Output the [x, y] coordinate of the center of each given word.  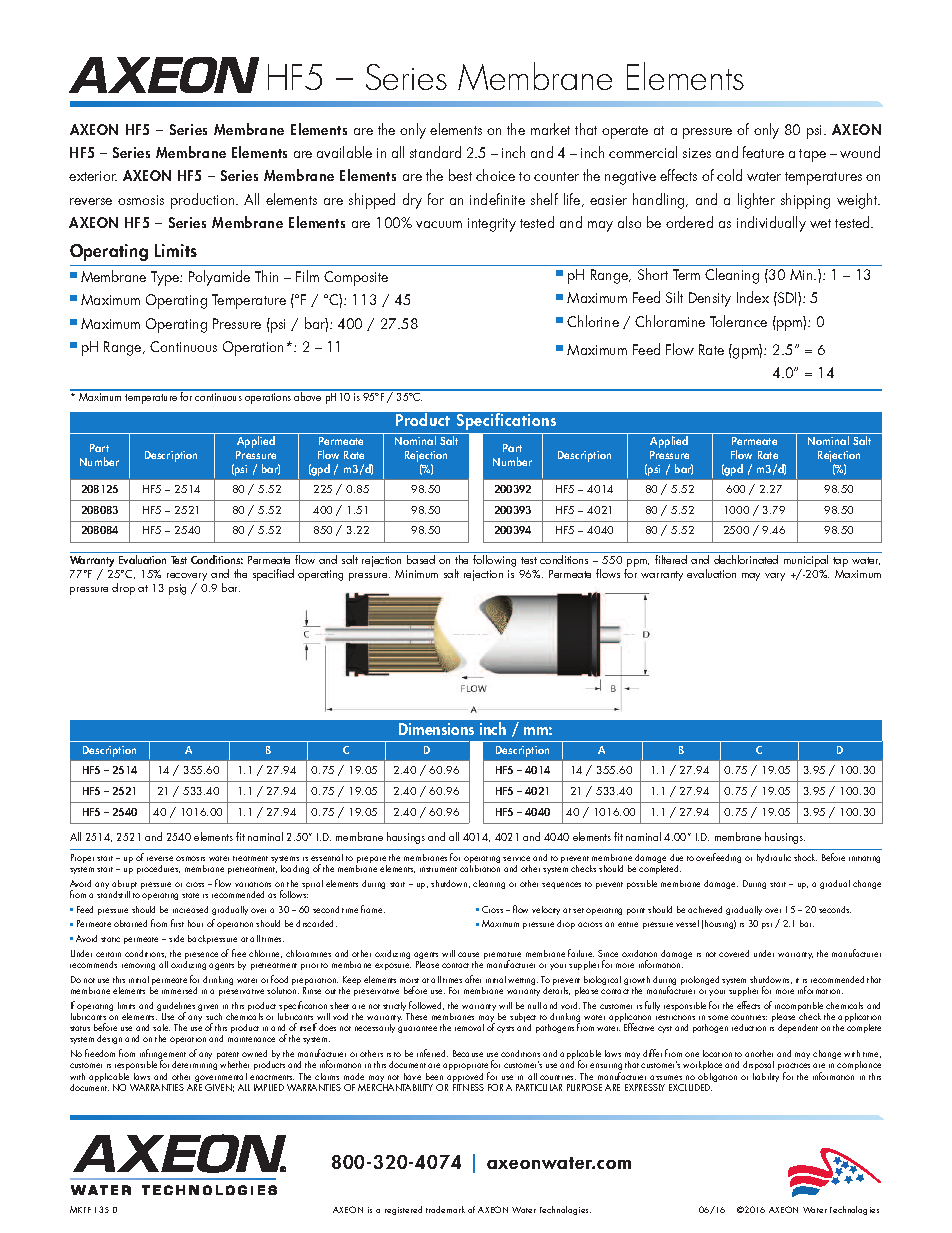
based [421, 559]
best [460, 175]
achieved [705, 909]
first [177, 923]
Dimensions [436, 729]
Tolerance [738, 321]
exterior [93, 176]
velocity [546, 910]
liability [766, 1077]
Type [166, 278]
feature [763, 152]
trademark [445, 1209]
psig [177, 589]
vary [775, 577]
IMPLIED [269, 1087]
